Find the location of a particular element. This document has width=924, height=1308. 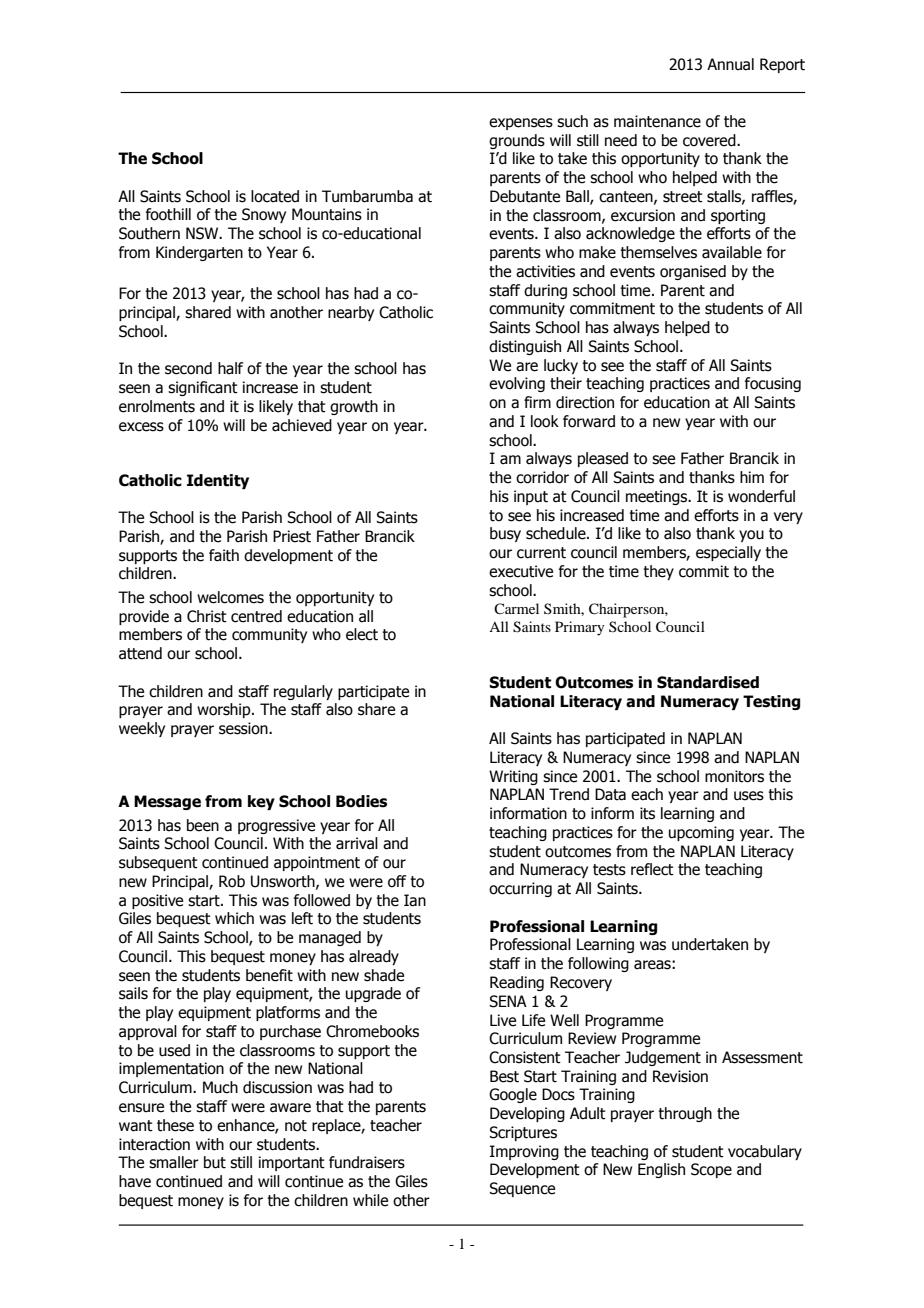

Standardised is located at coordinates (708, 682).
